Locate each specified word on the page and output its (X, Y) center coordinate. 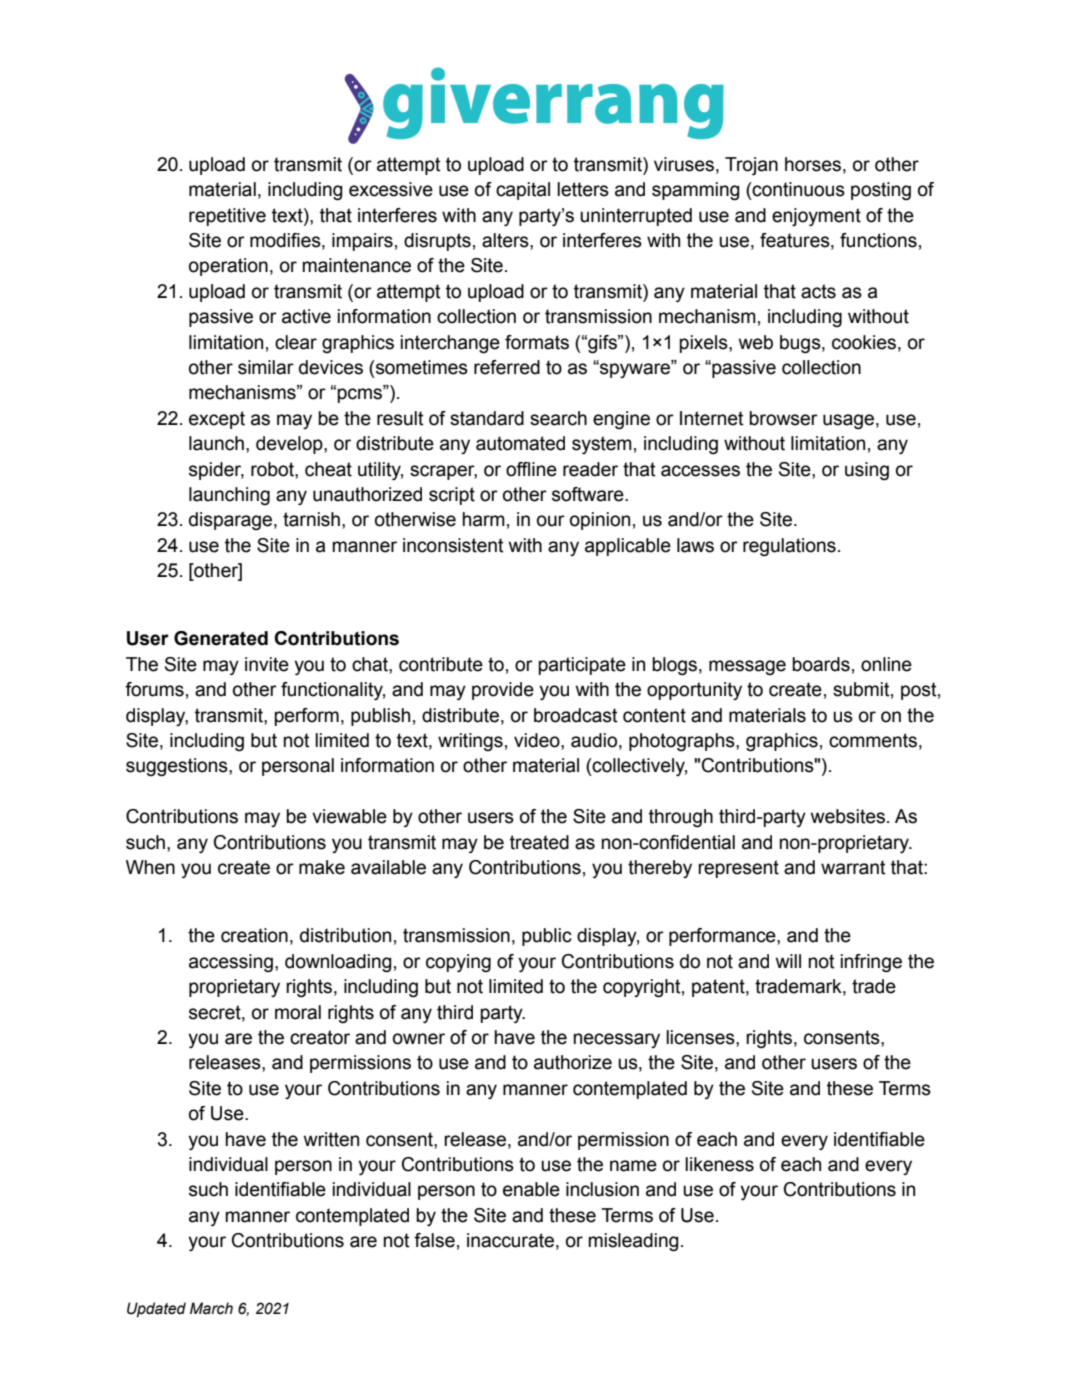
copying (458, 963)
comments (873, 740)
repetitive (227, 217)
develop (290, 445)
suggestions (178, 767)
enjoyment (816, 217)
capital (523, 191)
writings (470, 742)
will (788, 961)
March (211, 1308)
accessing (231, 963)
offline (531, 469)
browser (783, 418)
